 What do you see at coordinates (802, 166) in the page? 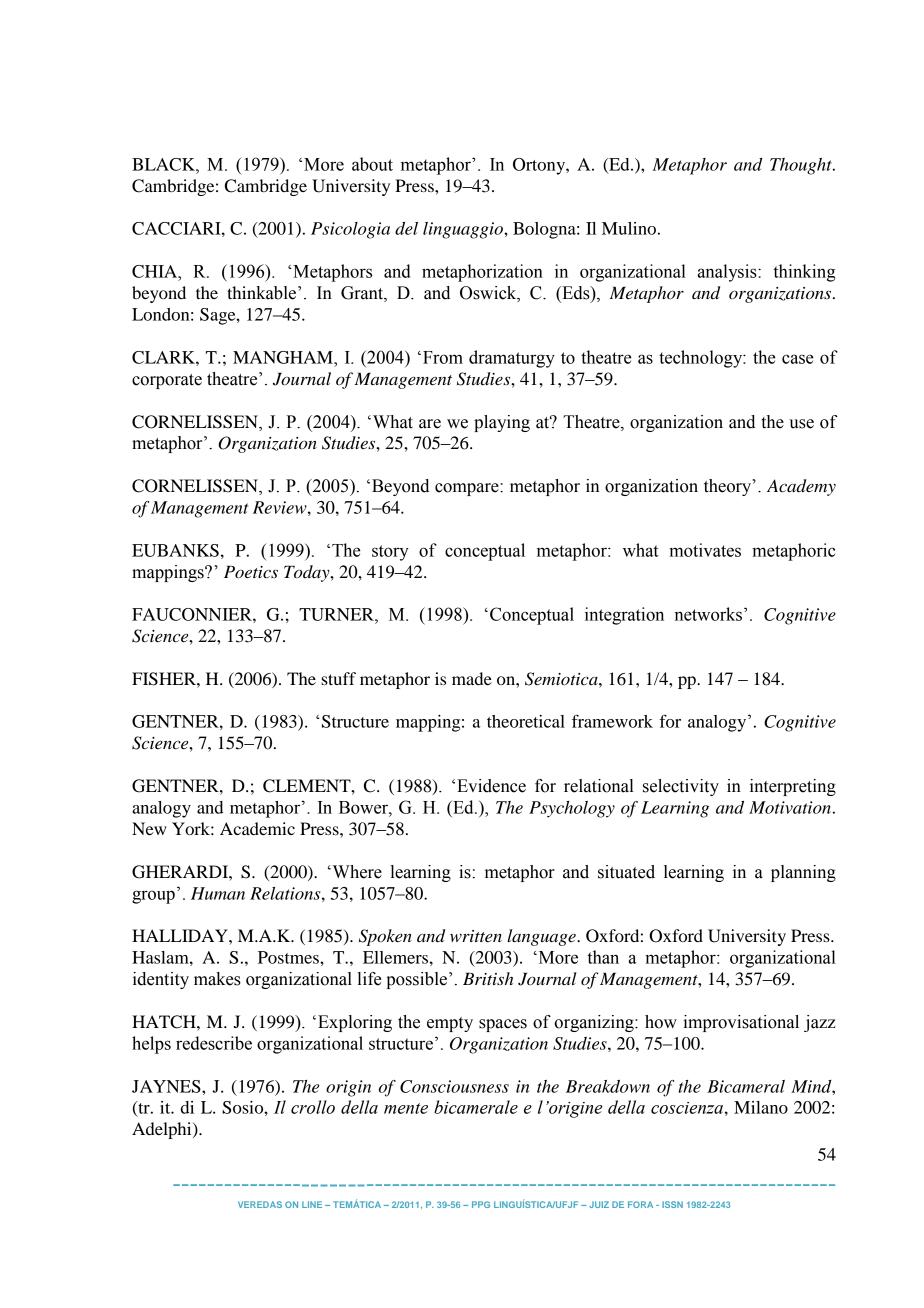
I see `Thought` at bounding box center [802, 166].
